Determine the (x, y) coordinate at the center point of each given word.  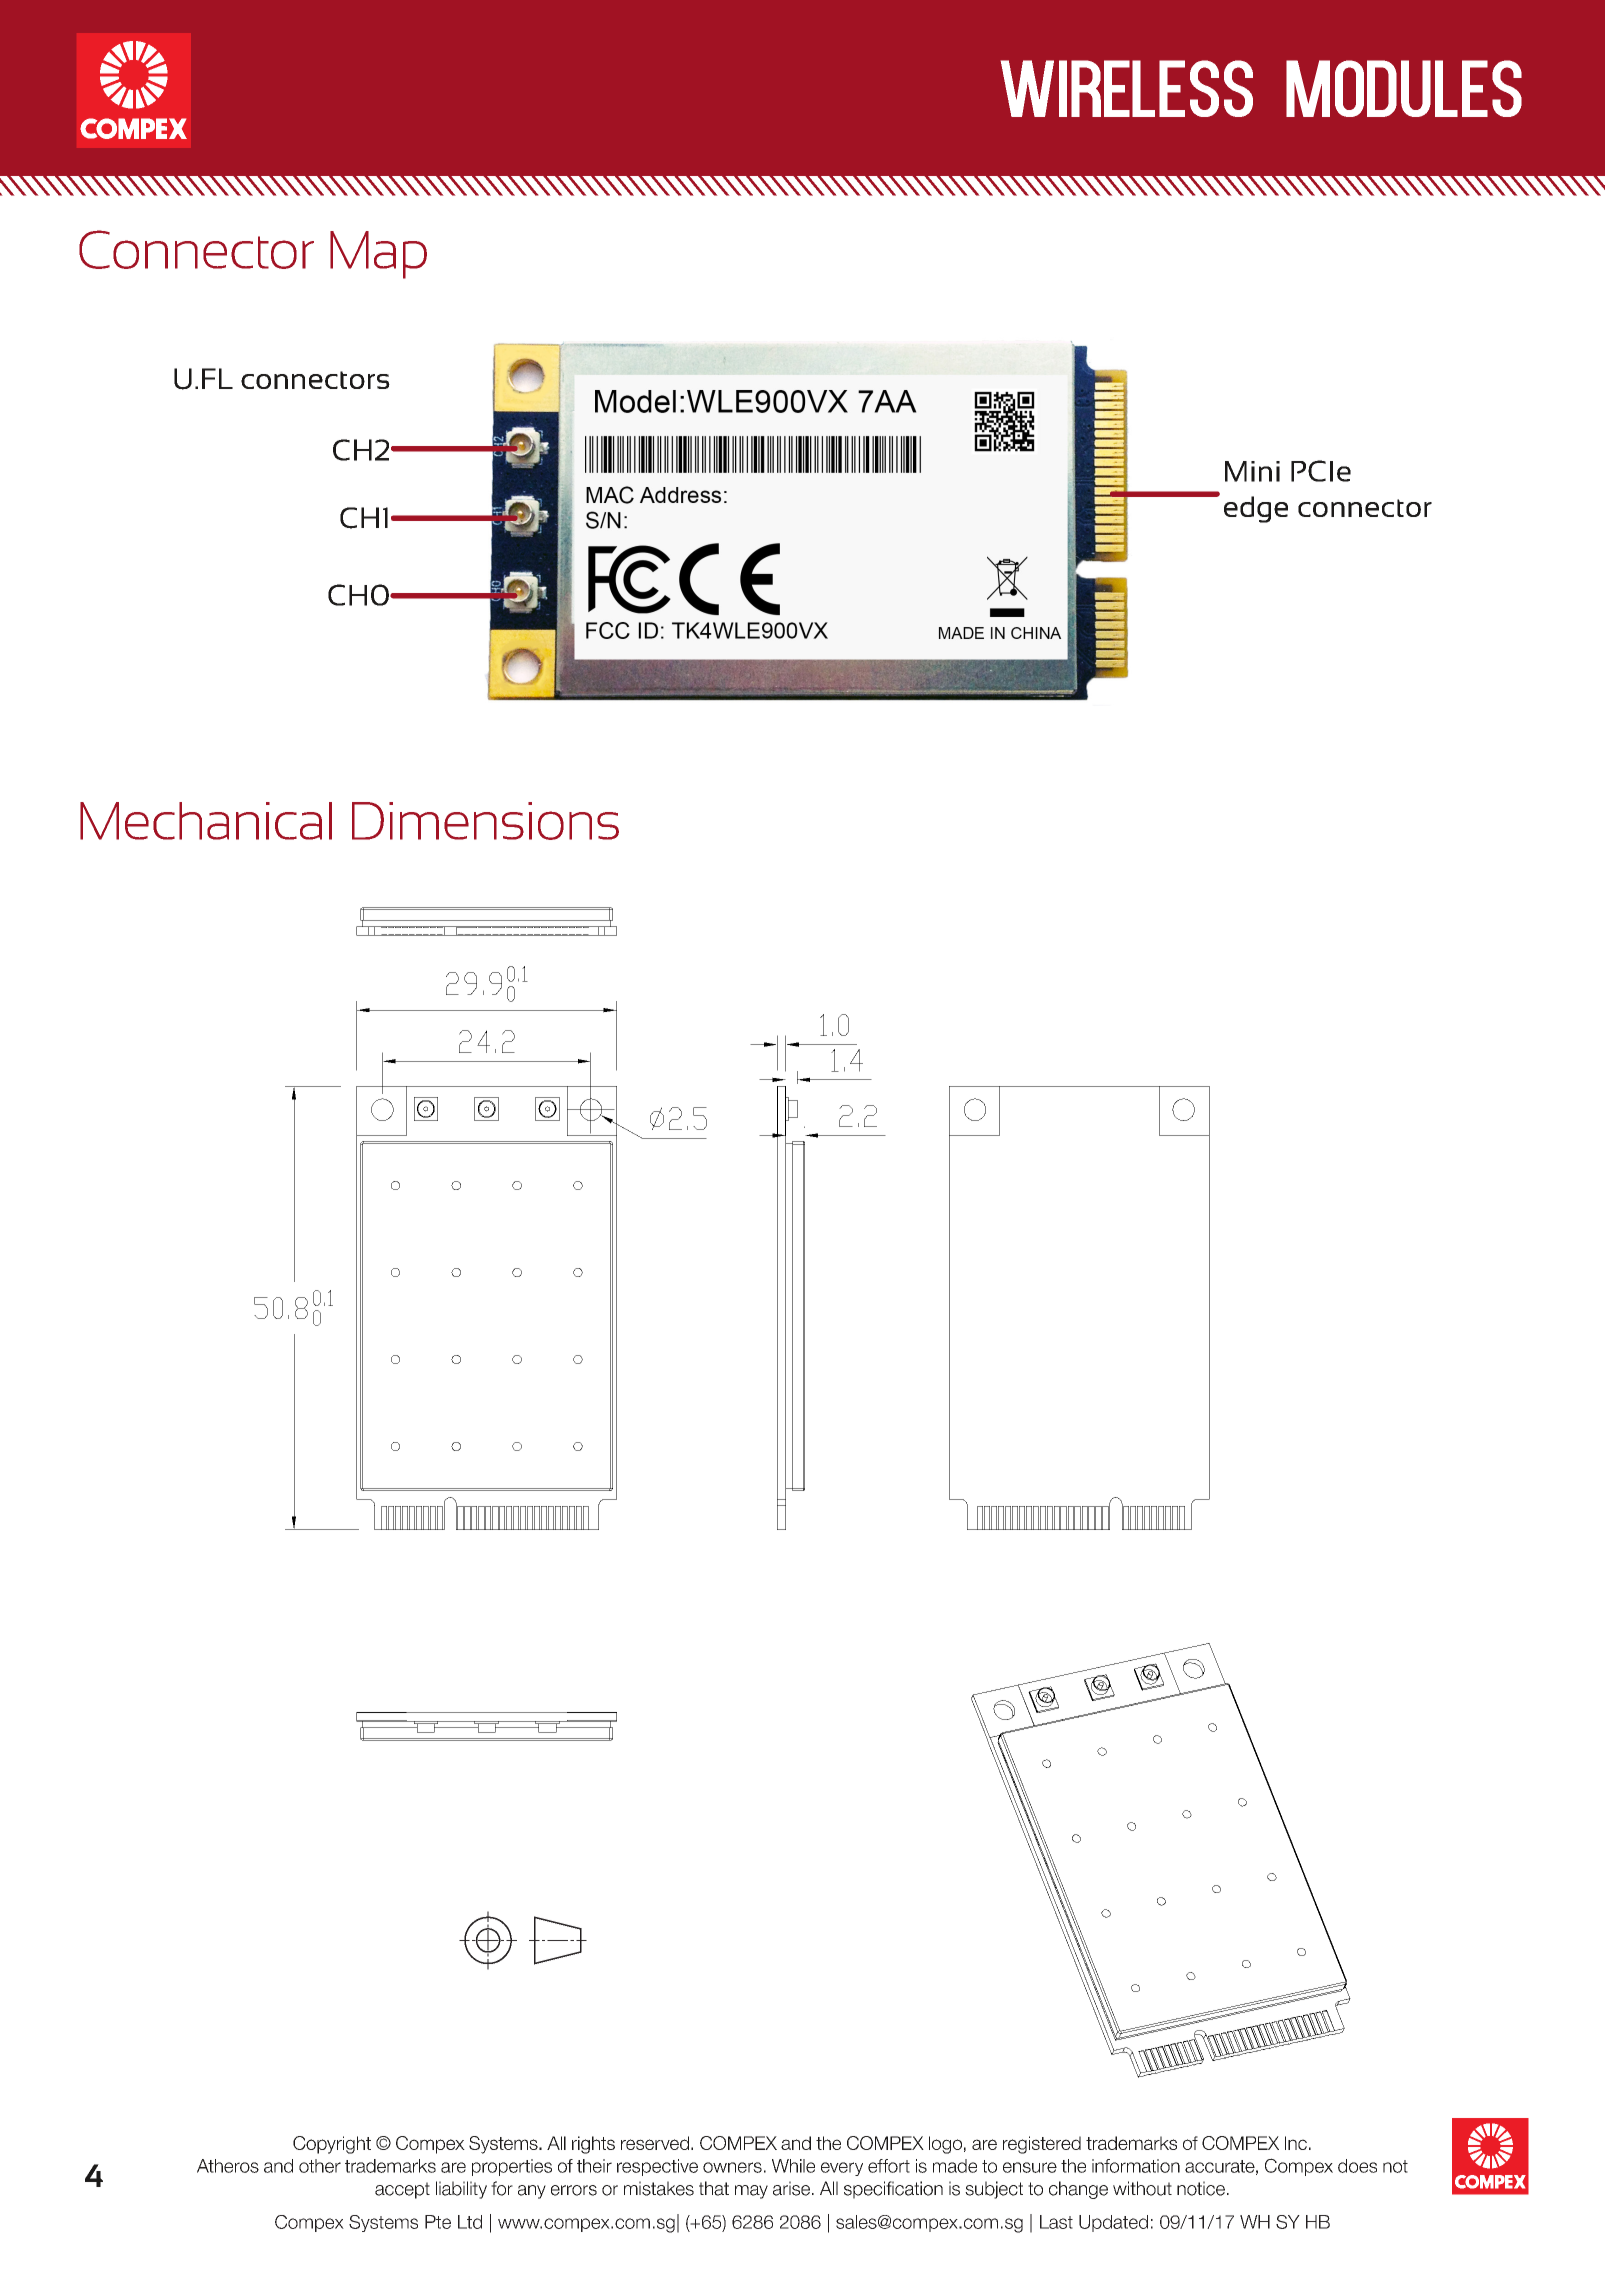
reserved (655, 2143)
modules (1404, 88)
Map (378, 255)
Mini (1252, 471)
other (320, 2166)
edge (1256, 509)
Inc (1296, 2143)
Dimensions (485, 821)
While (793, 2166)
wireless (1127, 88)
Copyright (332, 2145)
